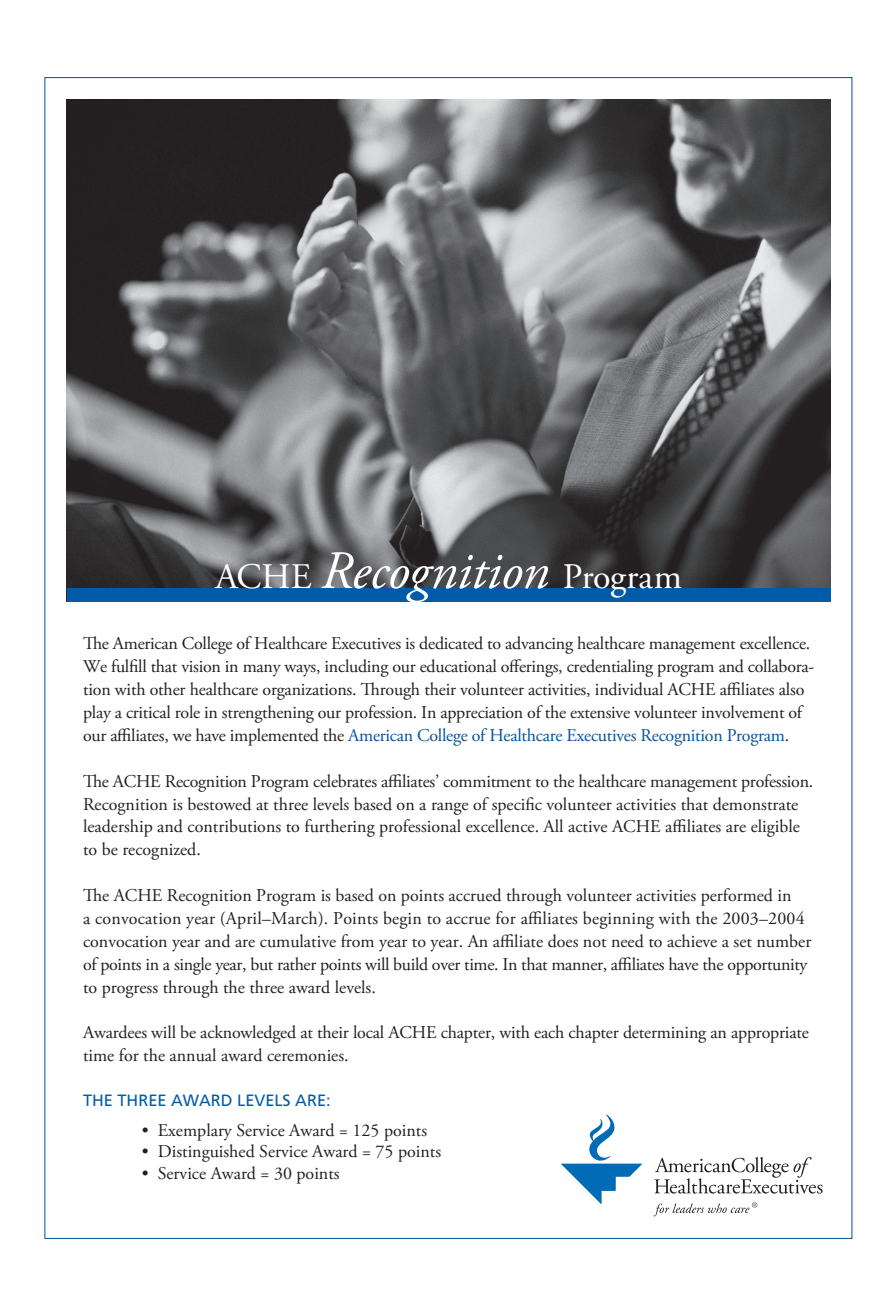  What do you see at coordinates (219, 804) in the screenshot?
I see `bestowed` at bounding box center [219, 804].
